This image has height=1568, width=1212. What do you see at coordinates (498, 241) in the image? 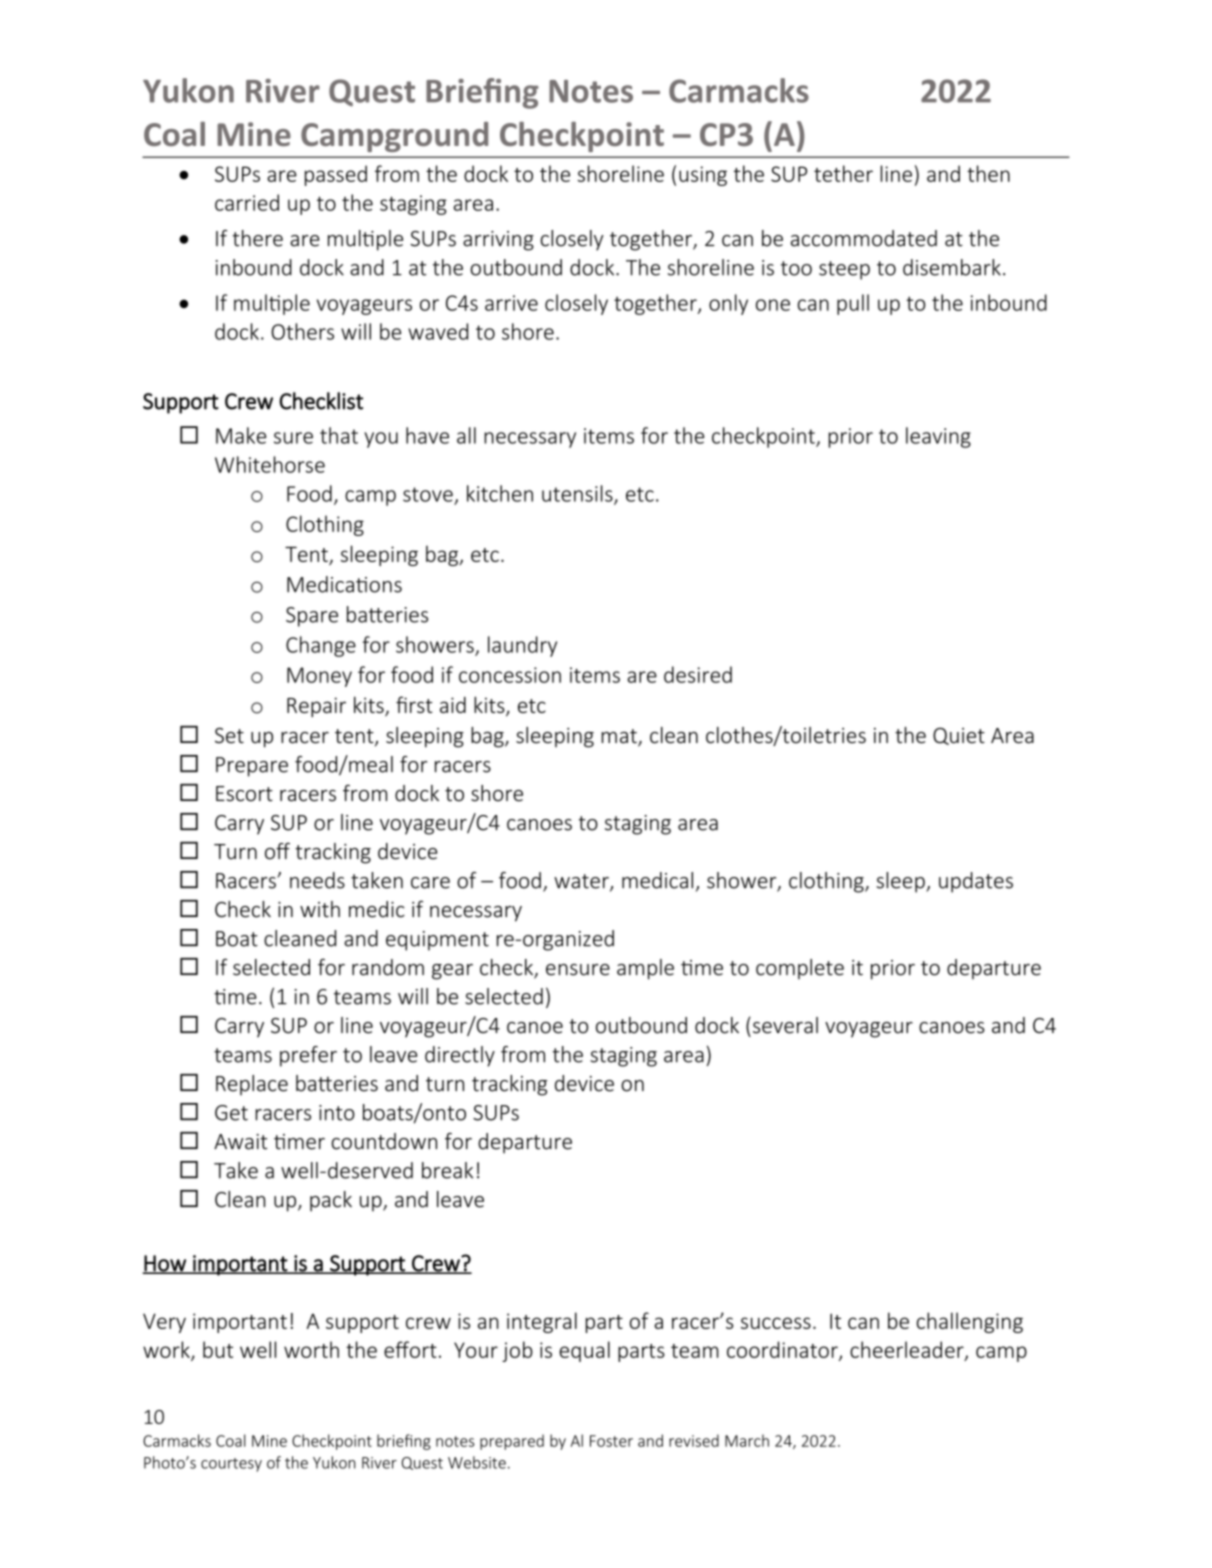
I see `arriving` at bounding box center [498, 241].
